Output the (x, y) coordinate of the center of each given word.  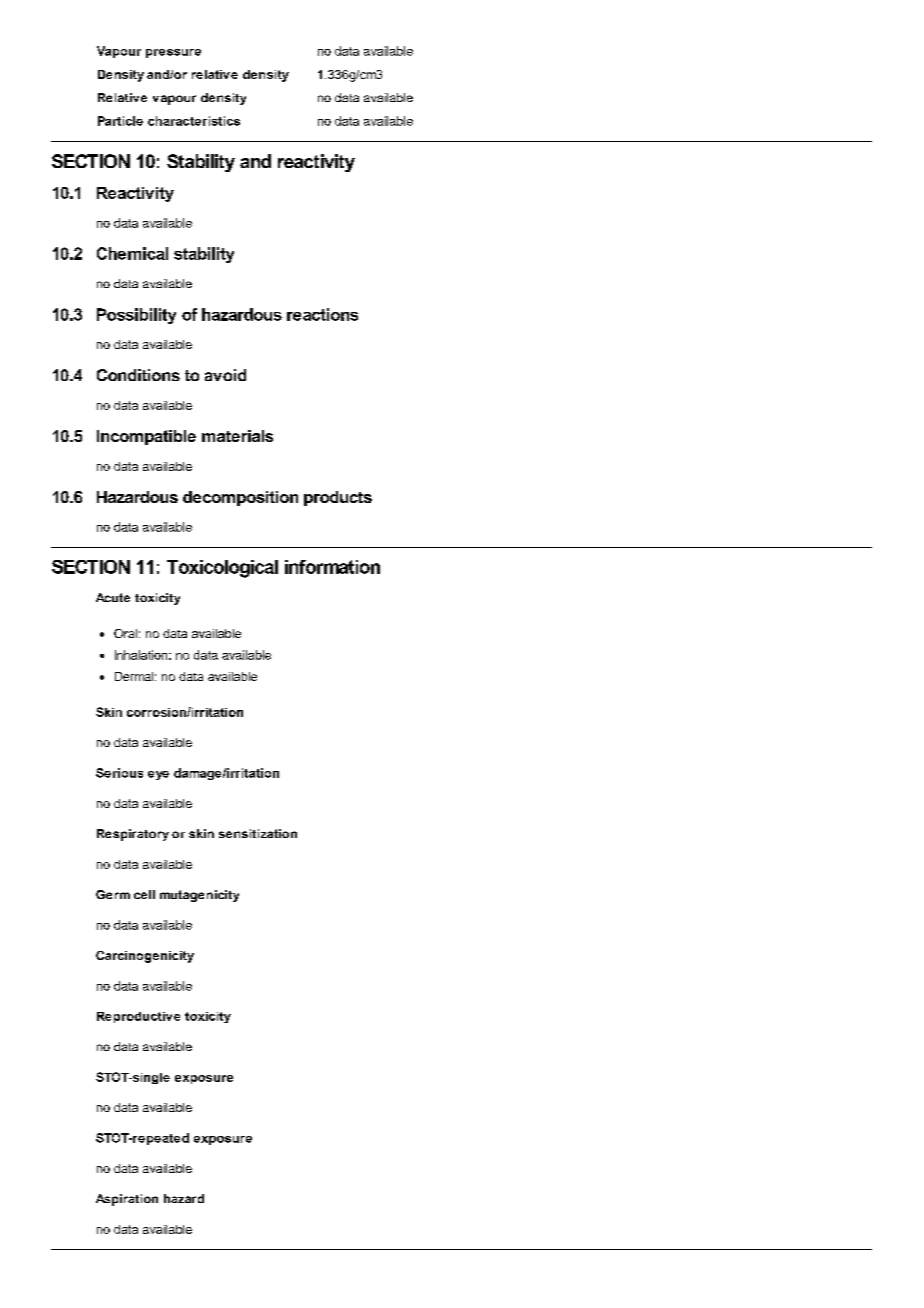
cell (144, 894)
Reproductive (138, 1017)
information (332, 567)
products (338, 498)
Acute (113, 597)
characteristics (194, 121)
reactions (322, 314)
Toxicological (222, 569)
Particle (120, 121)
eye (158, 775)
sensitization (258, 833)
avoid (225, 375)
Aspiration (127, 1200)
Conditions (138, 375)
